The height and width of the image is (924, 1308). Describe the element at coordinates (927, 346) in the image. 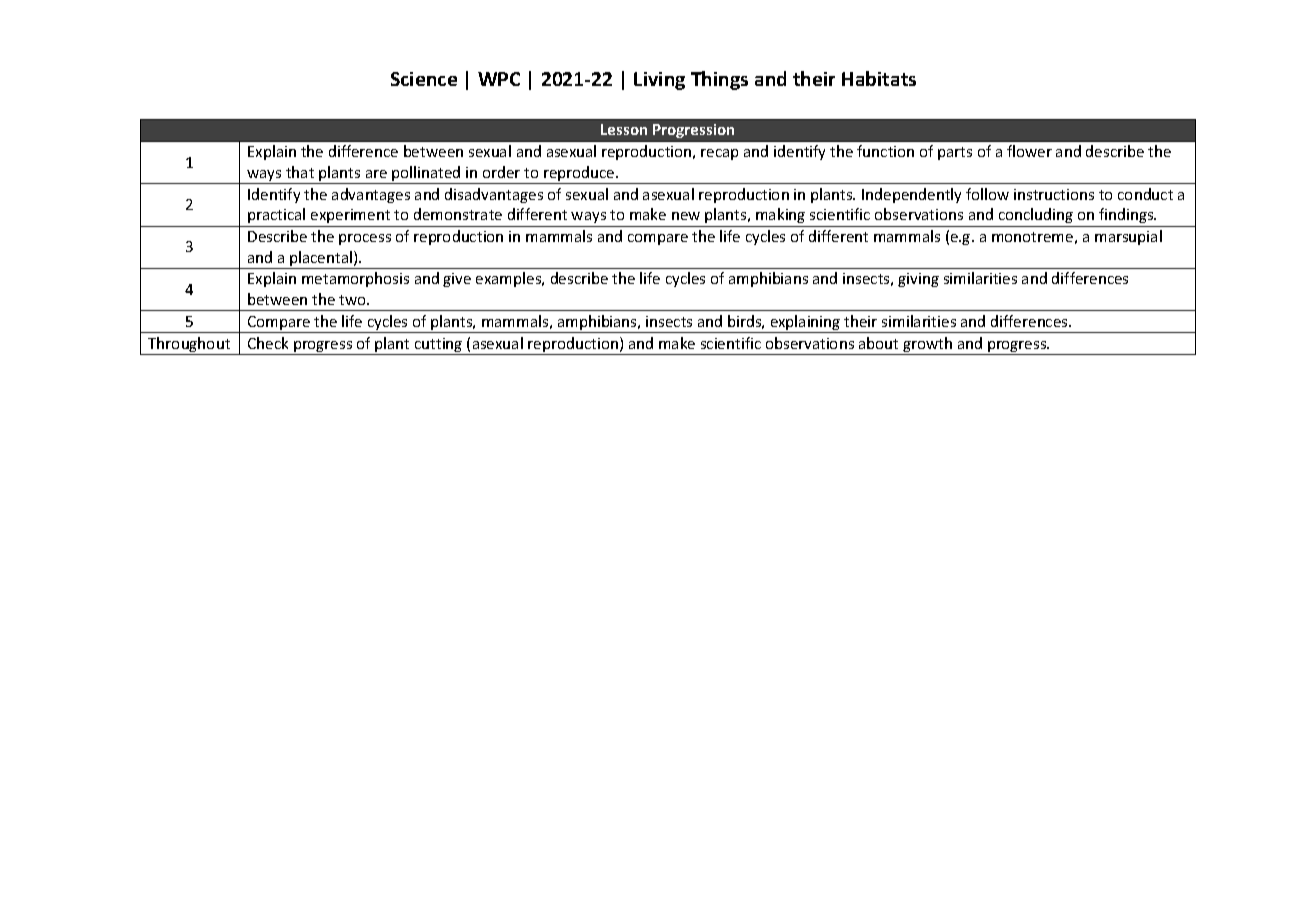

I see `growth` at that location.
